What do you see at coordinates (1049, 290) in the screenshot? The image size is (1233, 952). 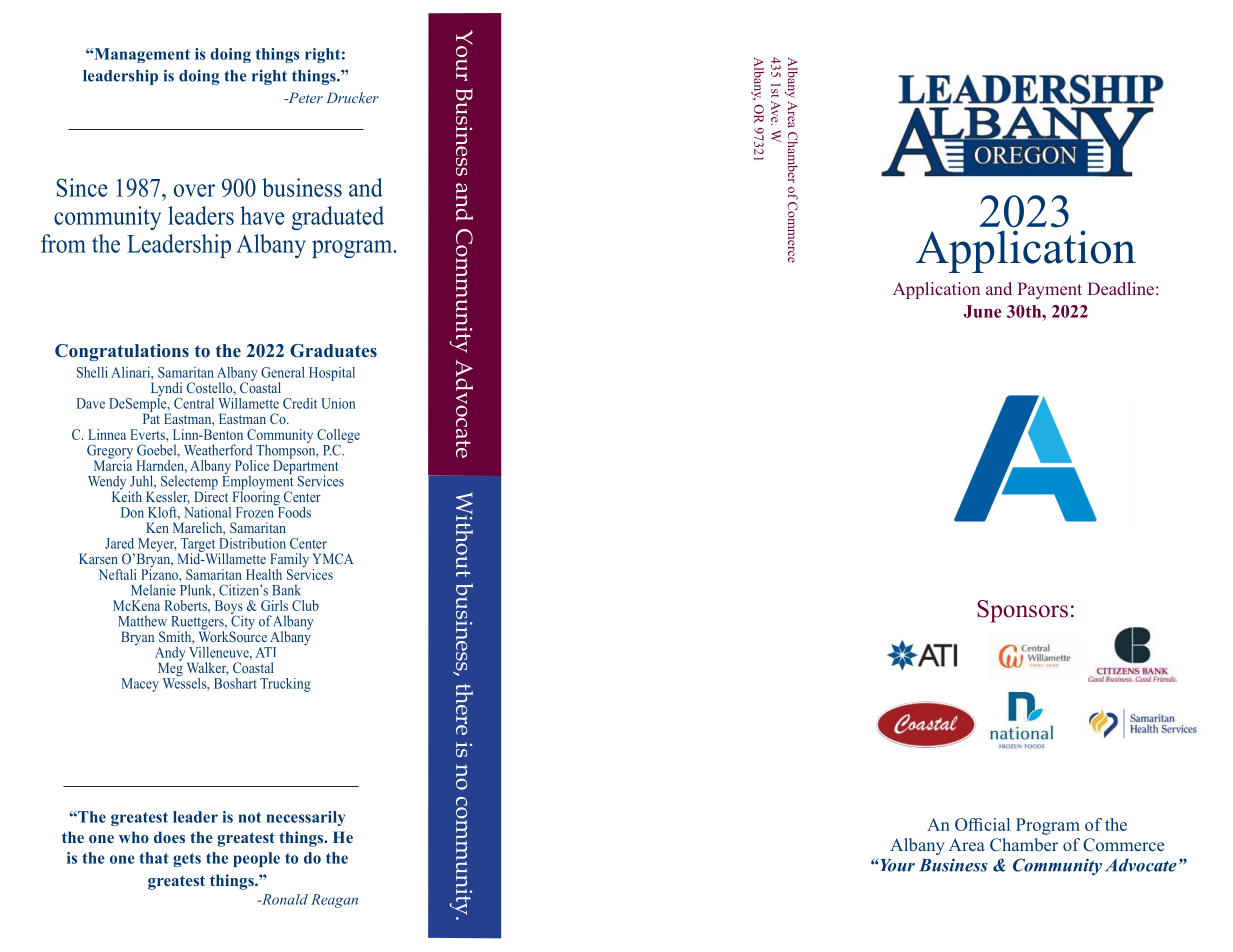 I see `Payment` at bounding box center [1049, 290].
